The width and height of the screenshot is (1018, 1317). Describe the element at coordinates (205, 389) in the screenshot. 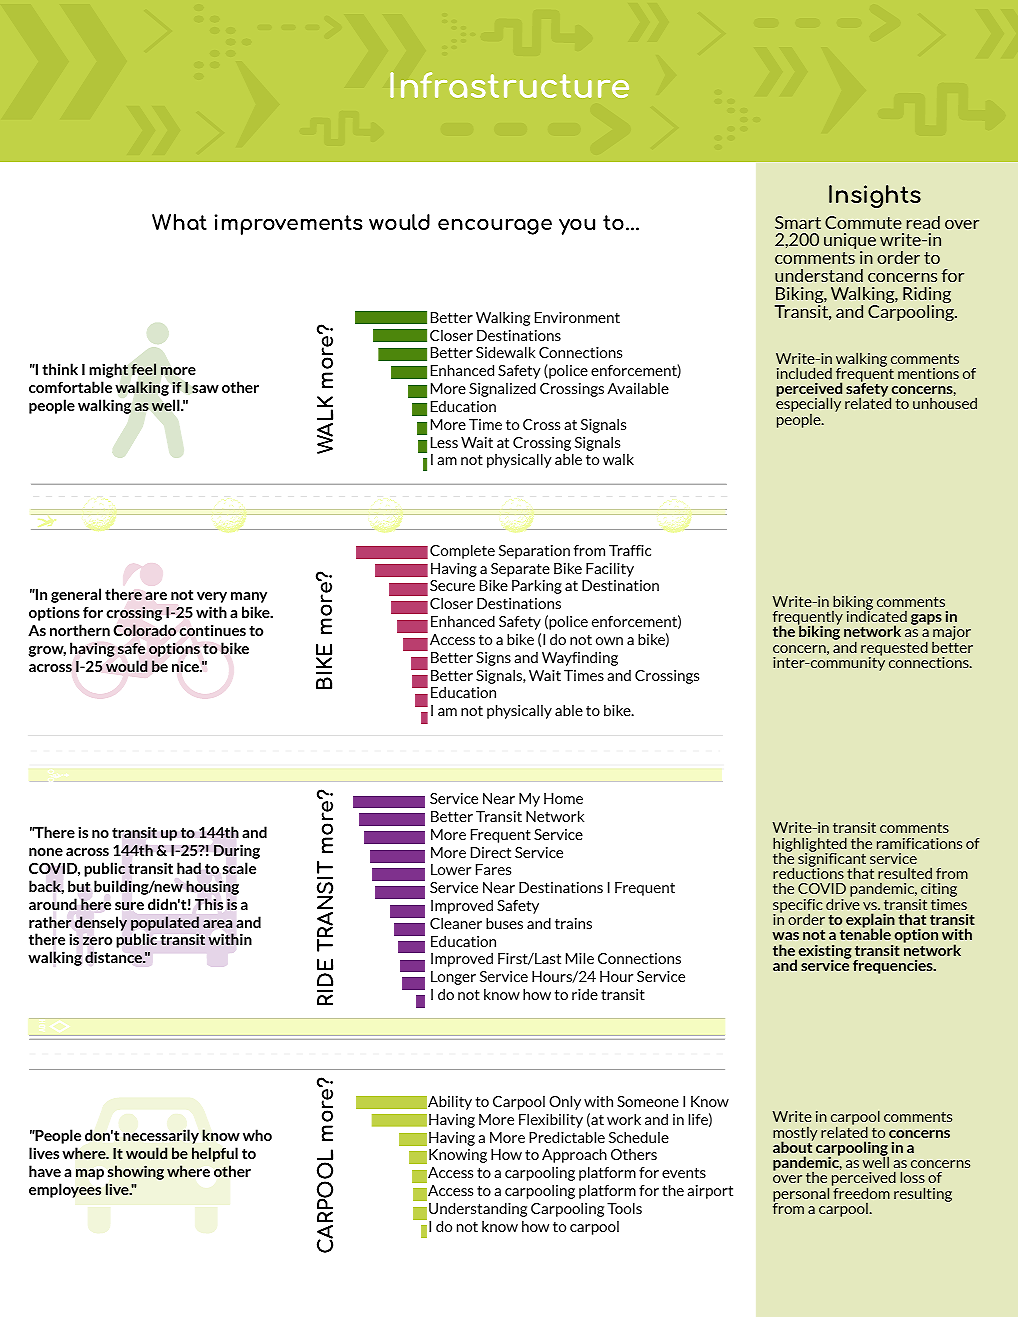

I see `saw` at that location.
